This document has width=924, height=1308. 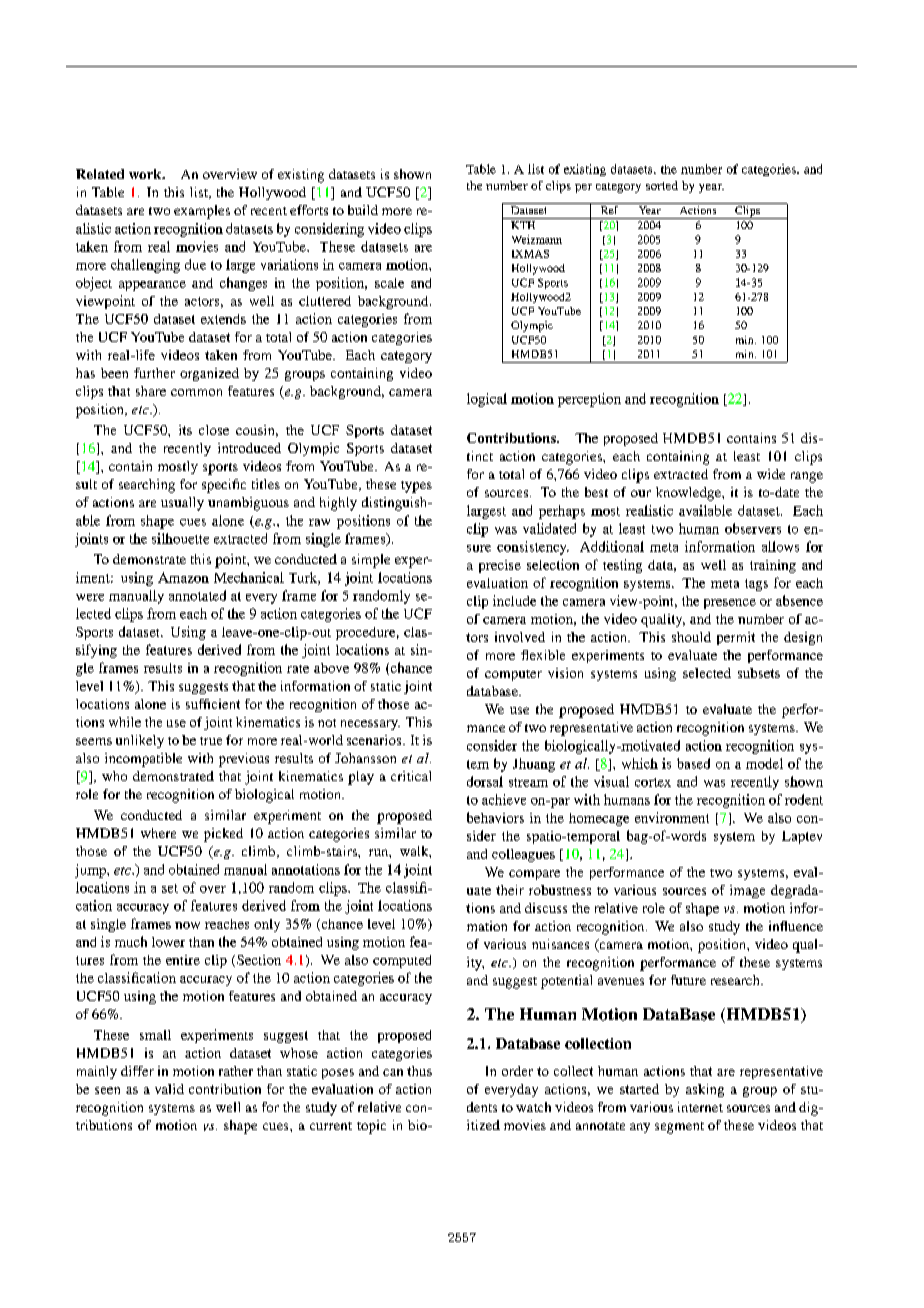 I want to click on KTH, so click(x=523, y=225).
